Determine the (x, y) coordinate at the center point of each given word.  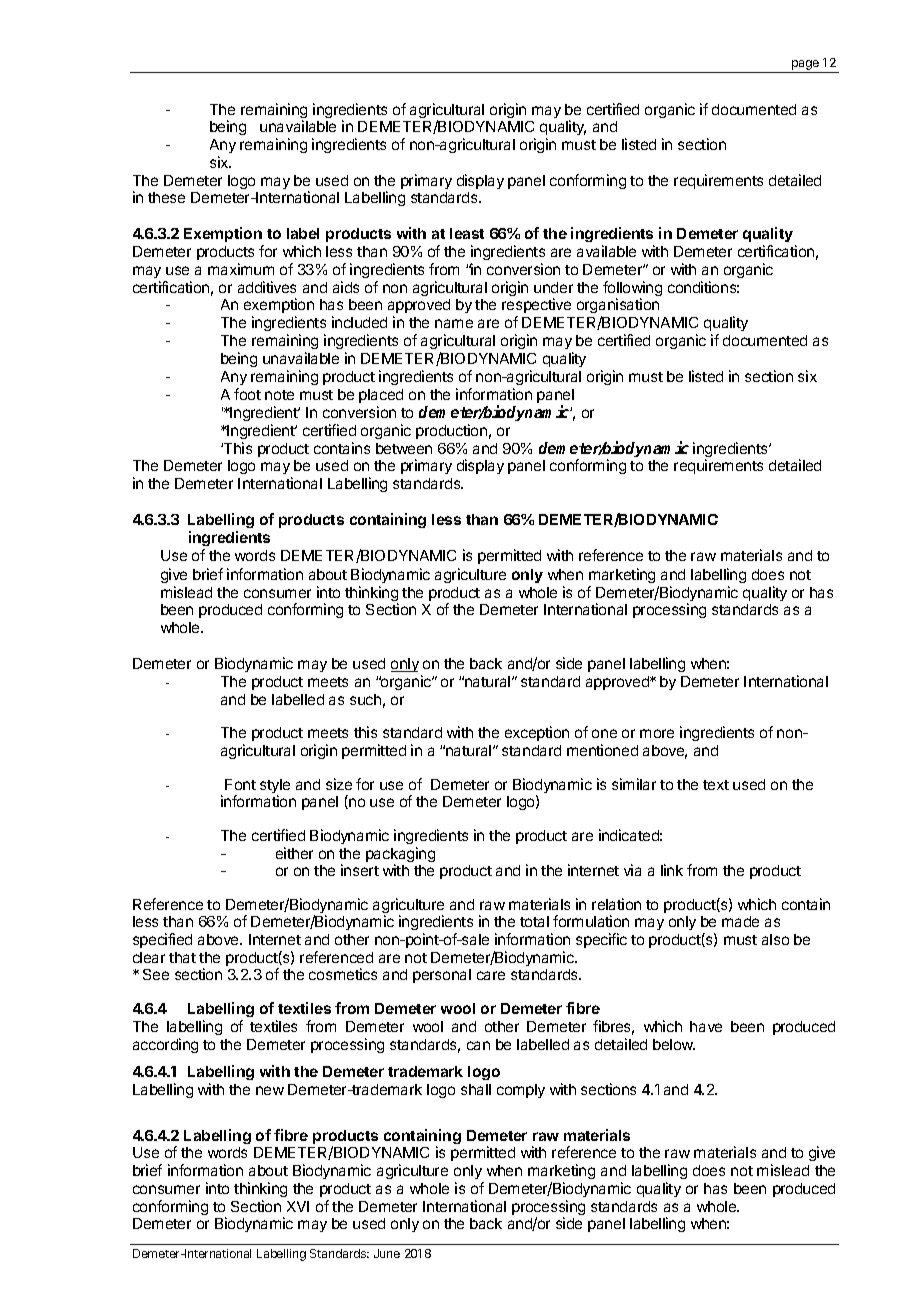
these (166, 197)
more (657, 733)
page (805, 66)
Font (240, 784)
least (467, 233)
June (387, 1253)
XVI (298, 1206)
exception (537, 733)
